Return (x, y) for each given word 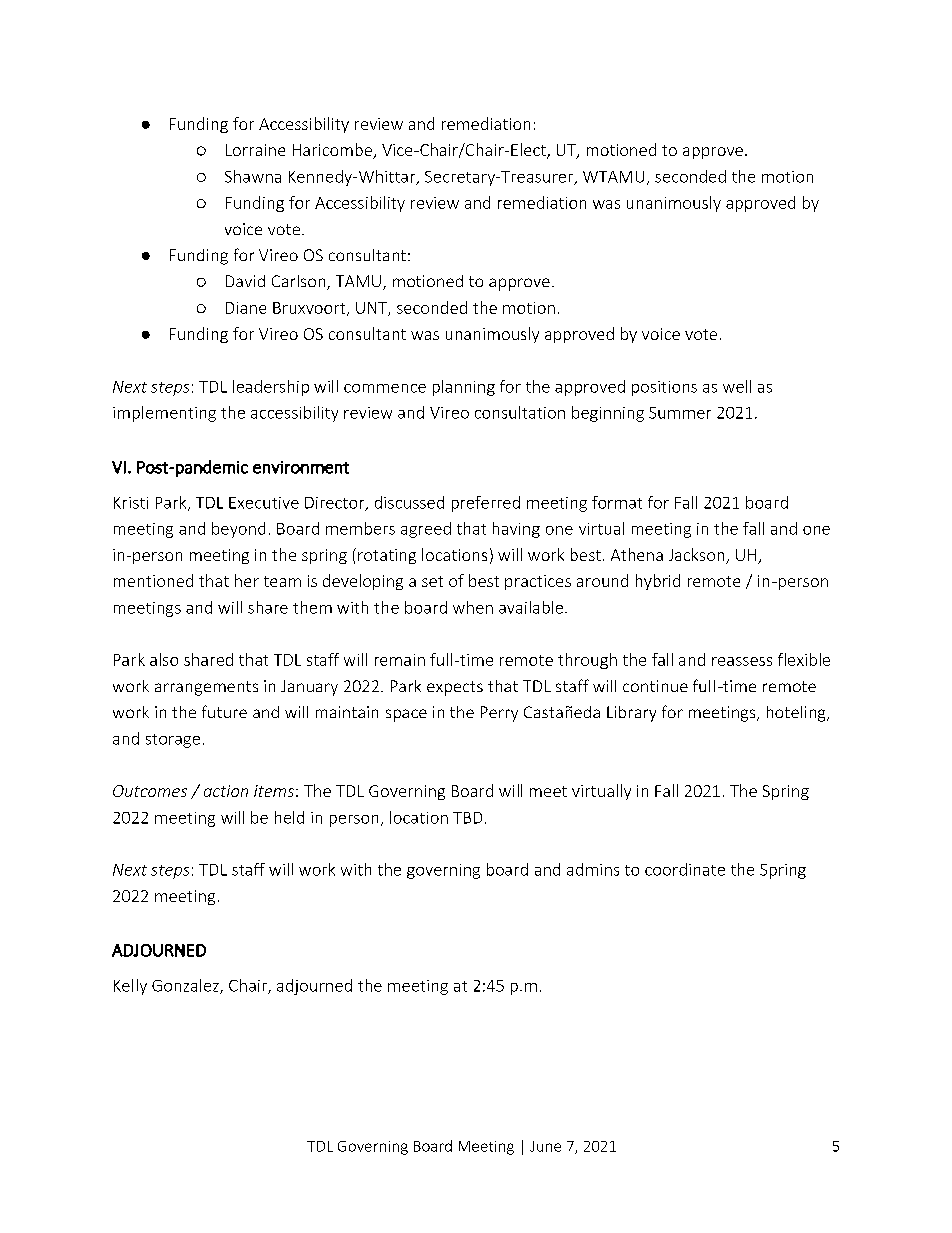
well (737, 386)
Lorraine (255, 150)
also (164, 659)
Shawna (253, 176)
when (473, 607)
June (545, 1146)
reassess (742, 661)
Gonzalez (186, 986)
